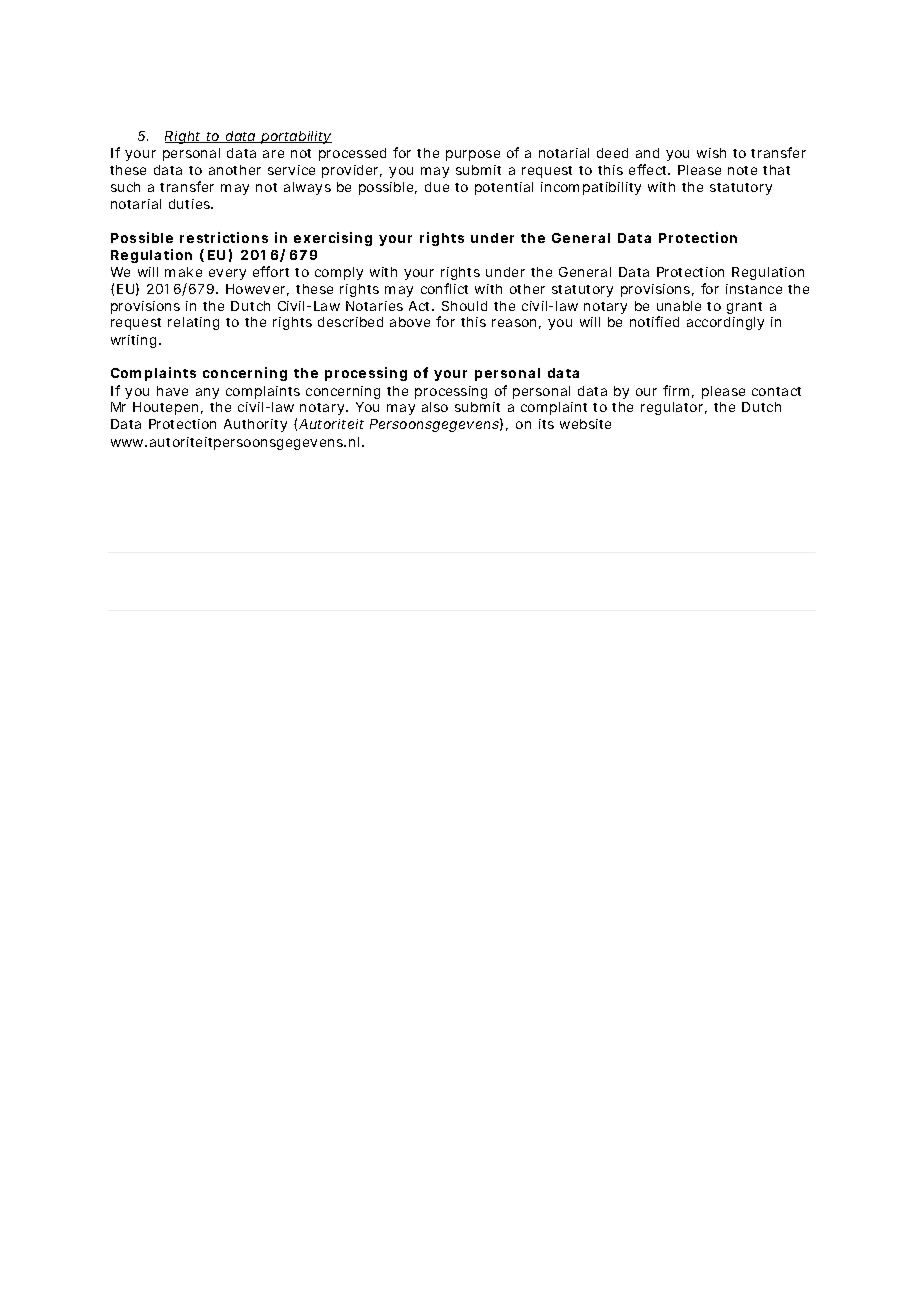  Describe the element at coordinates (591, 188) in the screenshot. I see `incompatibility` at that location.
